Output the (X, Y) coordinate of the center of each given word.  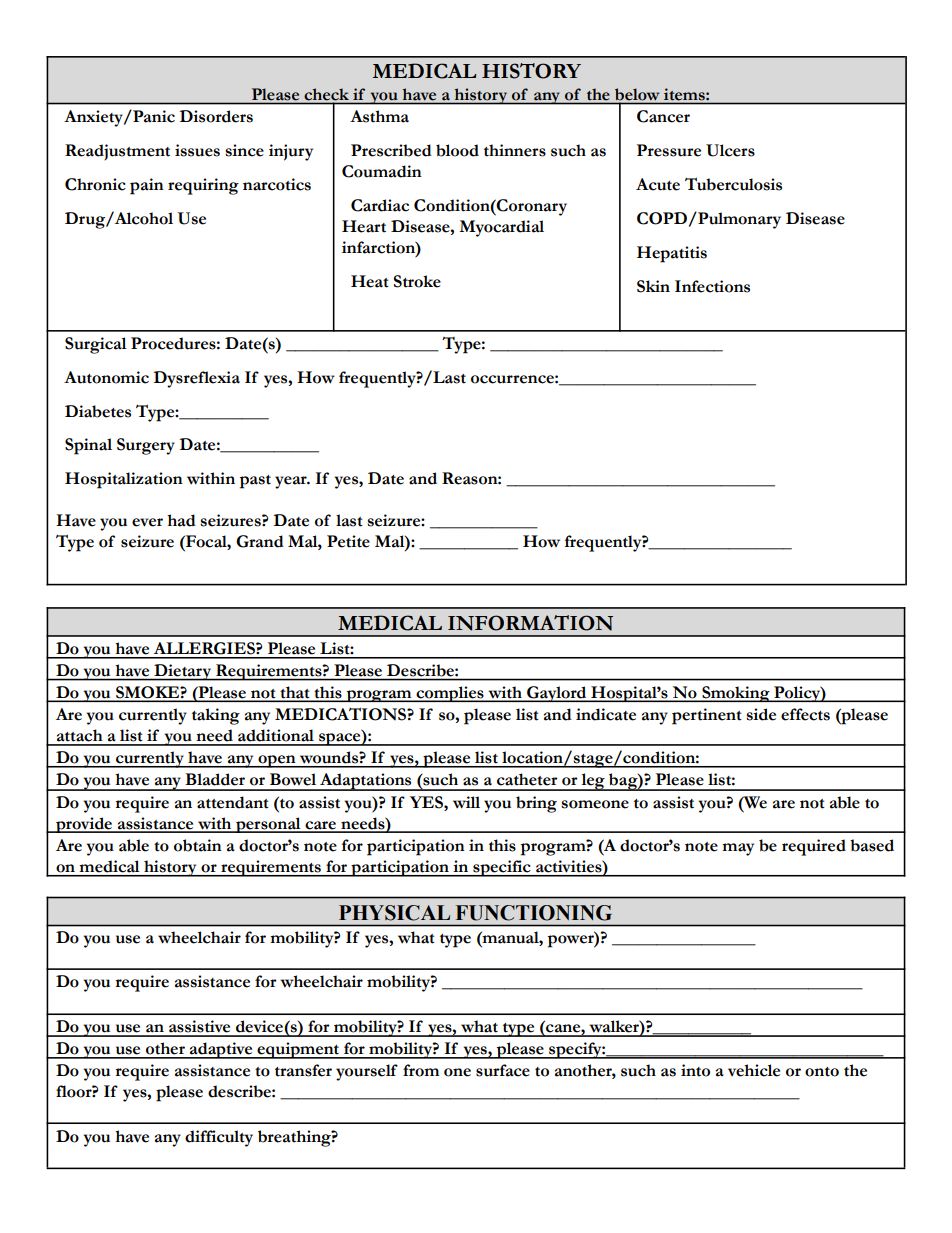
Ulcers (730, 150)
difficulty (219, 1138)
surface (503, 1070)
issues (197, 150)
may (738, 849)
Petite (348, 541)
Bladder (215, 779)
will (466, 802)
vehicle (754, 1070)
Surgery (146, 446)
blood (457, 150)
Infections (712, 286)
